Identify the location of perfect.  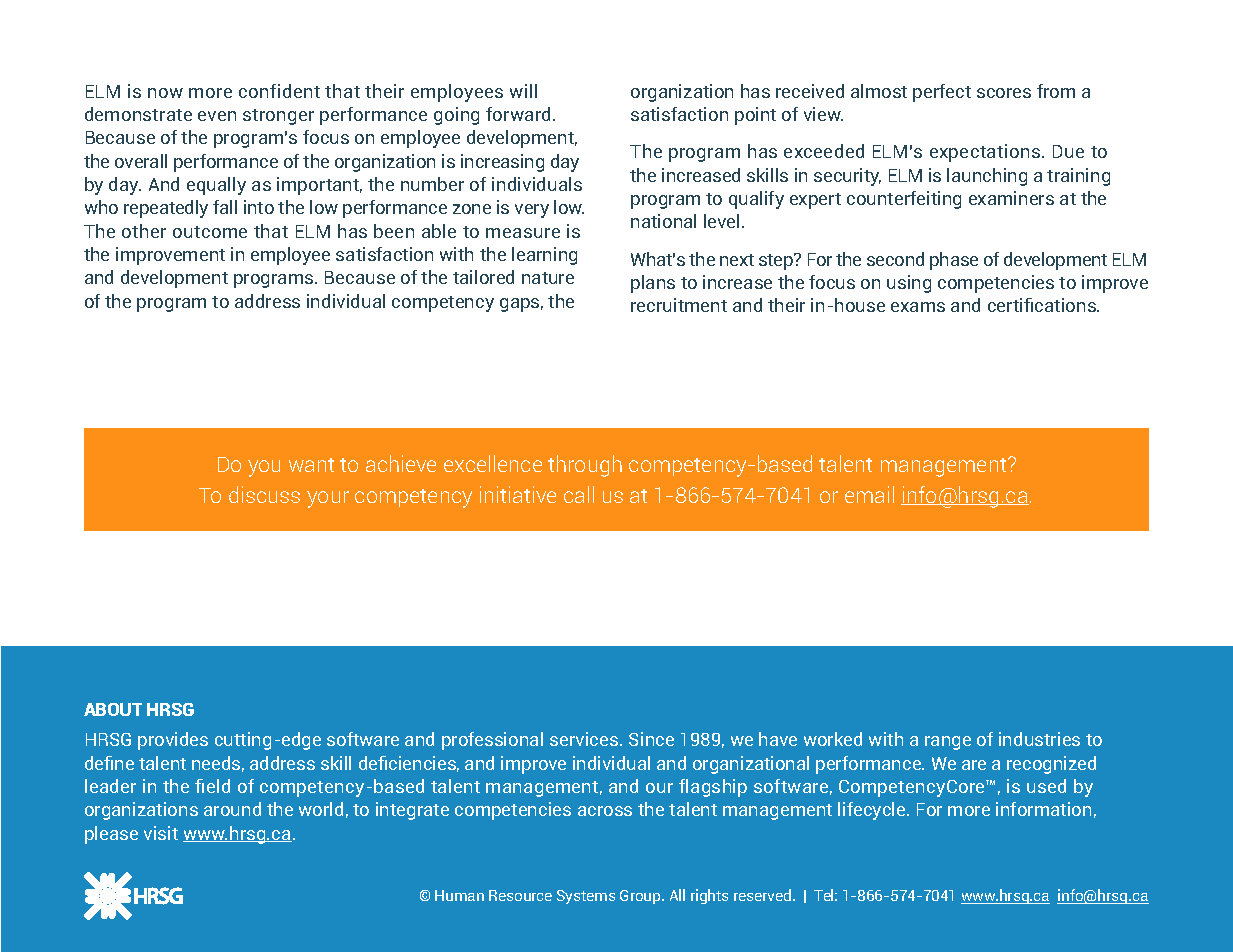
(942, 93).
